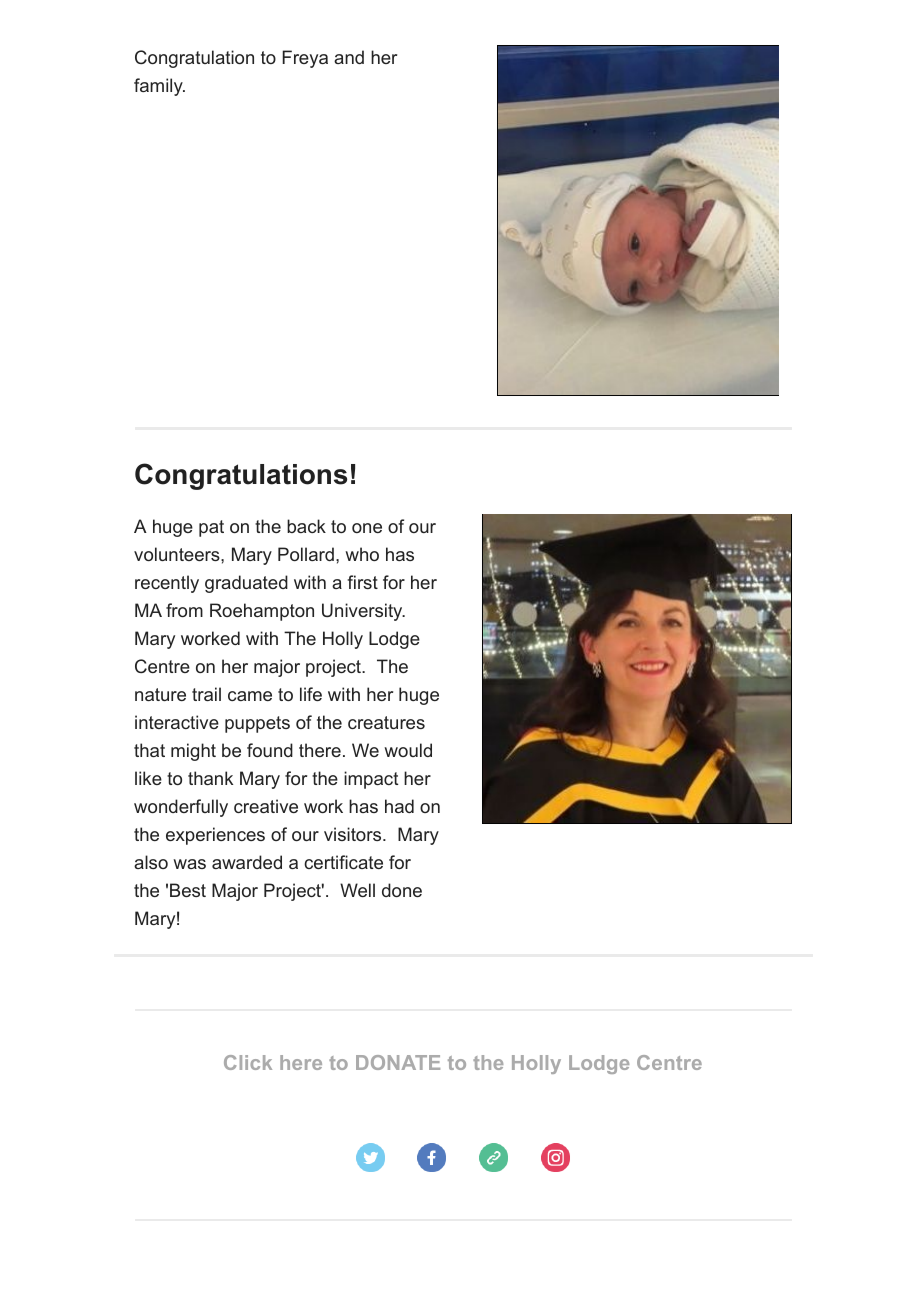  I want to click on first, so click(362, 582).
